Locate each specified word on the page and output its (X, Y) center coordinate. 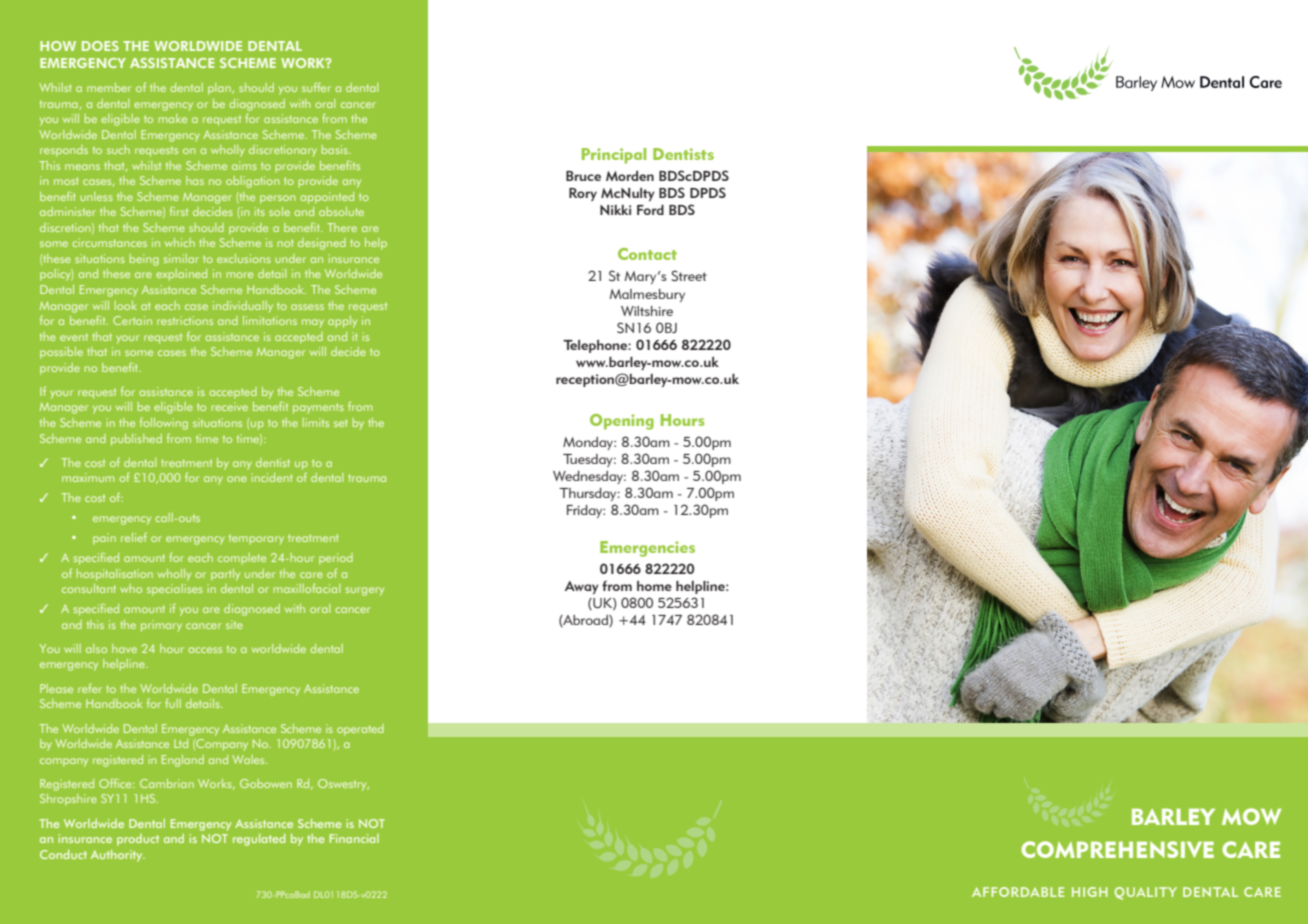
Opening (622, 422)
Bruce (583, 176)
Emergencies (647, 549)
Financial (354, 838)
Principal (614, 156)
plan (220, 89)
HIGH (1089, 892)
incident (272, 477)
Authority (118, 856)
